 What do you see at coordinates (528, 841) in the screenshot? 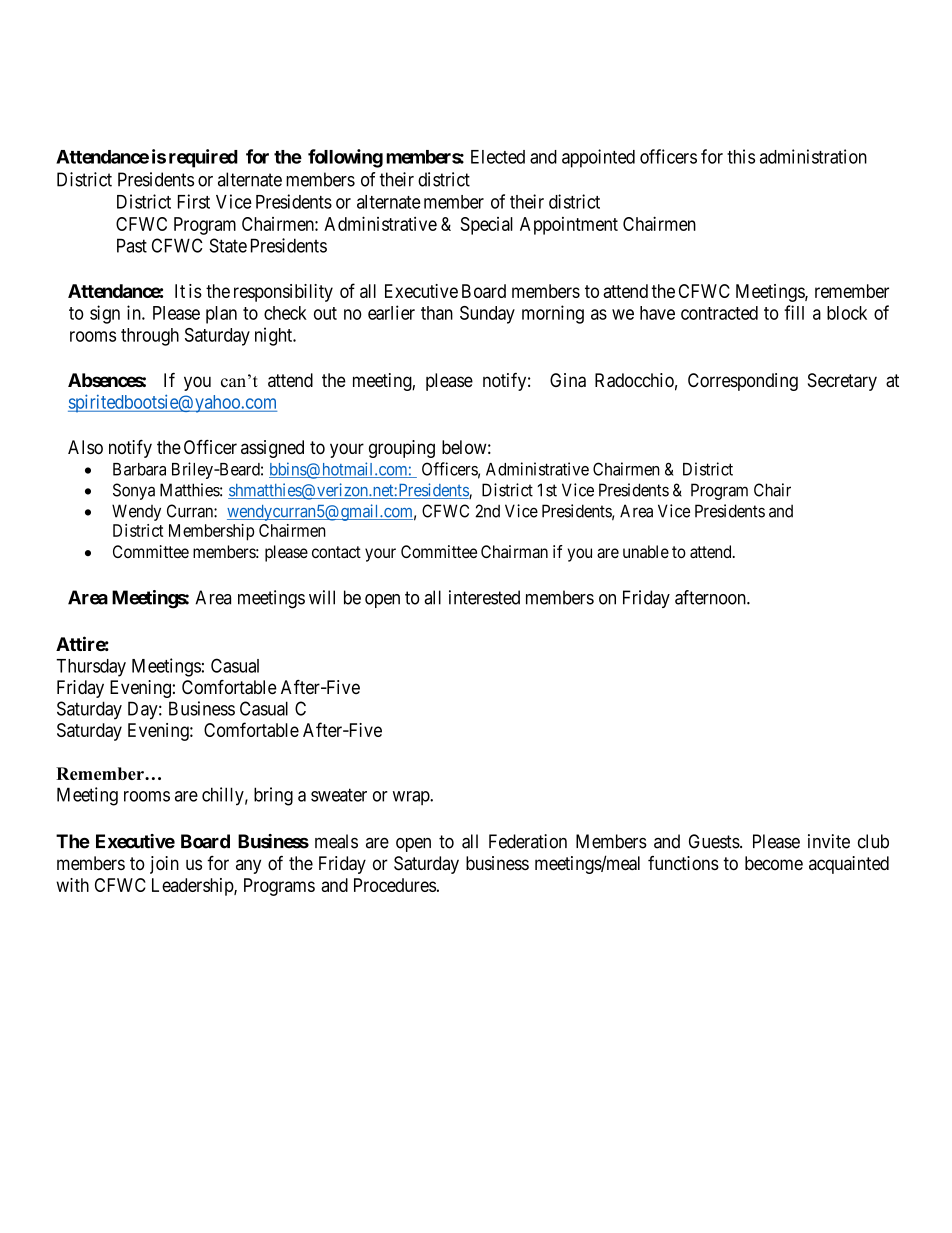
I see `Federation` at bounding box center [528, 841].
